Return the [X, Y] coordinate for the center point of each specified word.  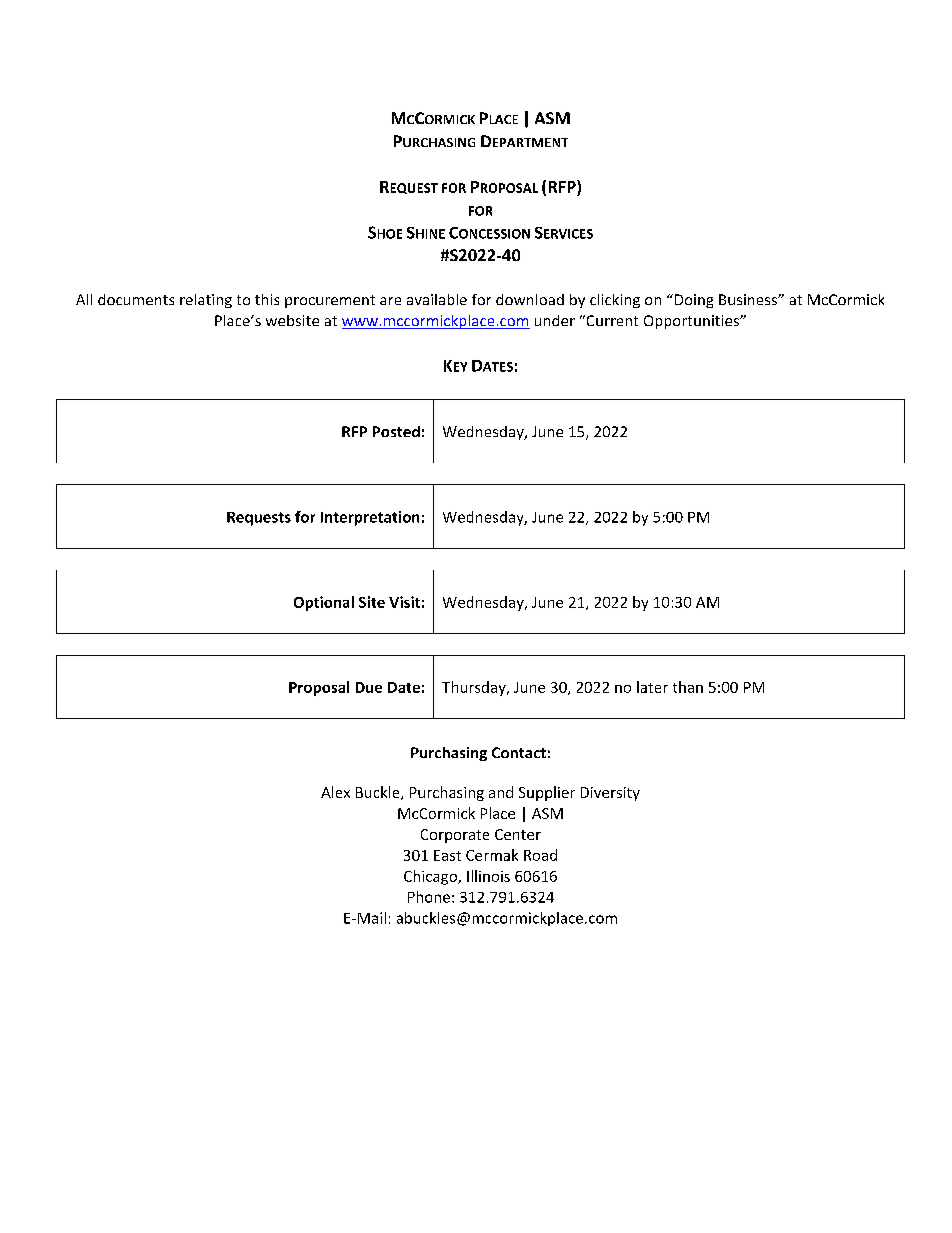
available [437, 299]
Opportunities [692, 322]
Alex [335, 792]
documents [136, 299]
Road [540, 855]
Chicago [431, 877]
